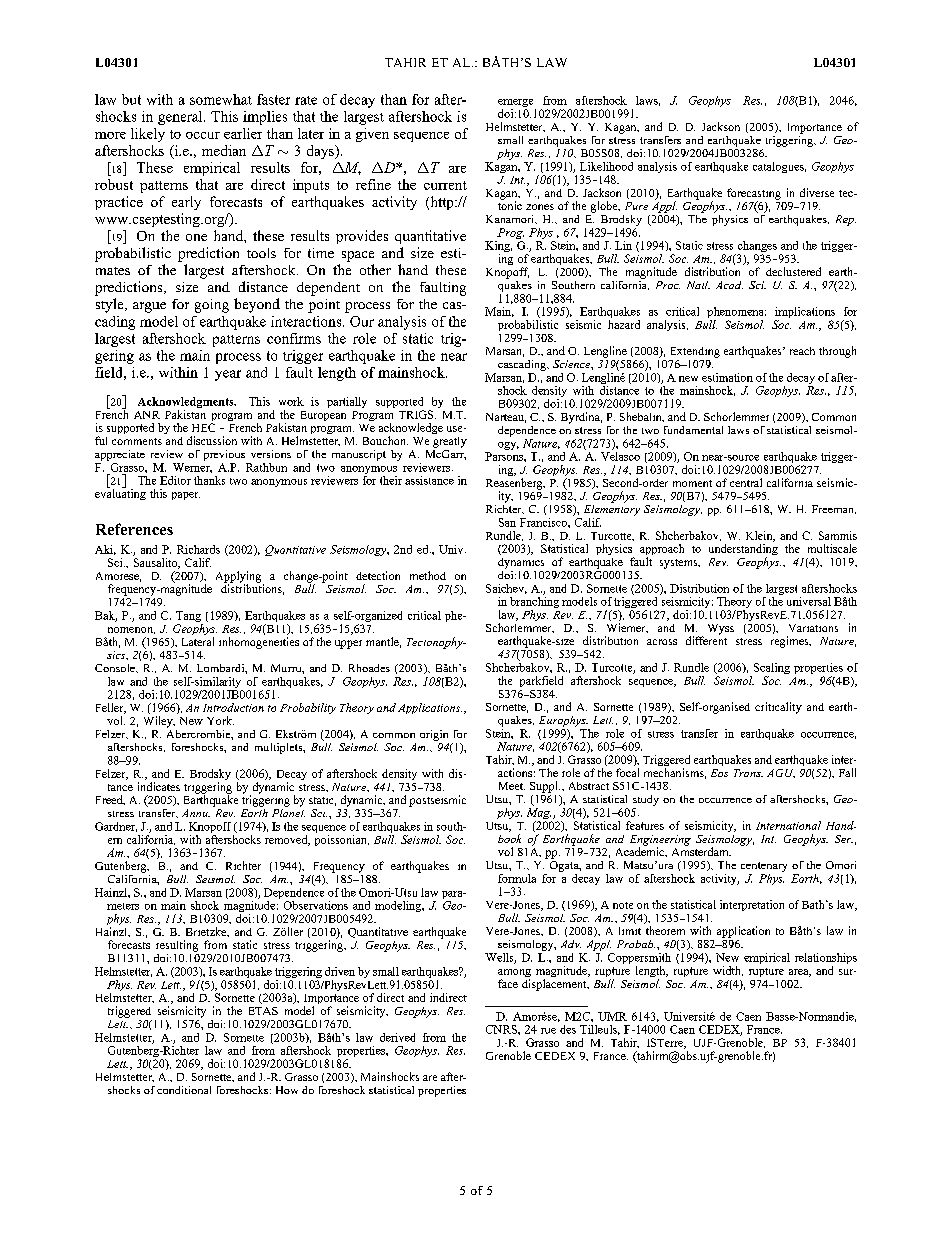  Describe the element at coordinates (746, 482) in the document. I see `central` at that location.
